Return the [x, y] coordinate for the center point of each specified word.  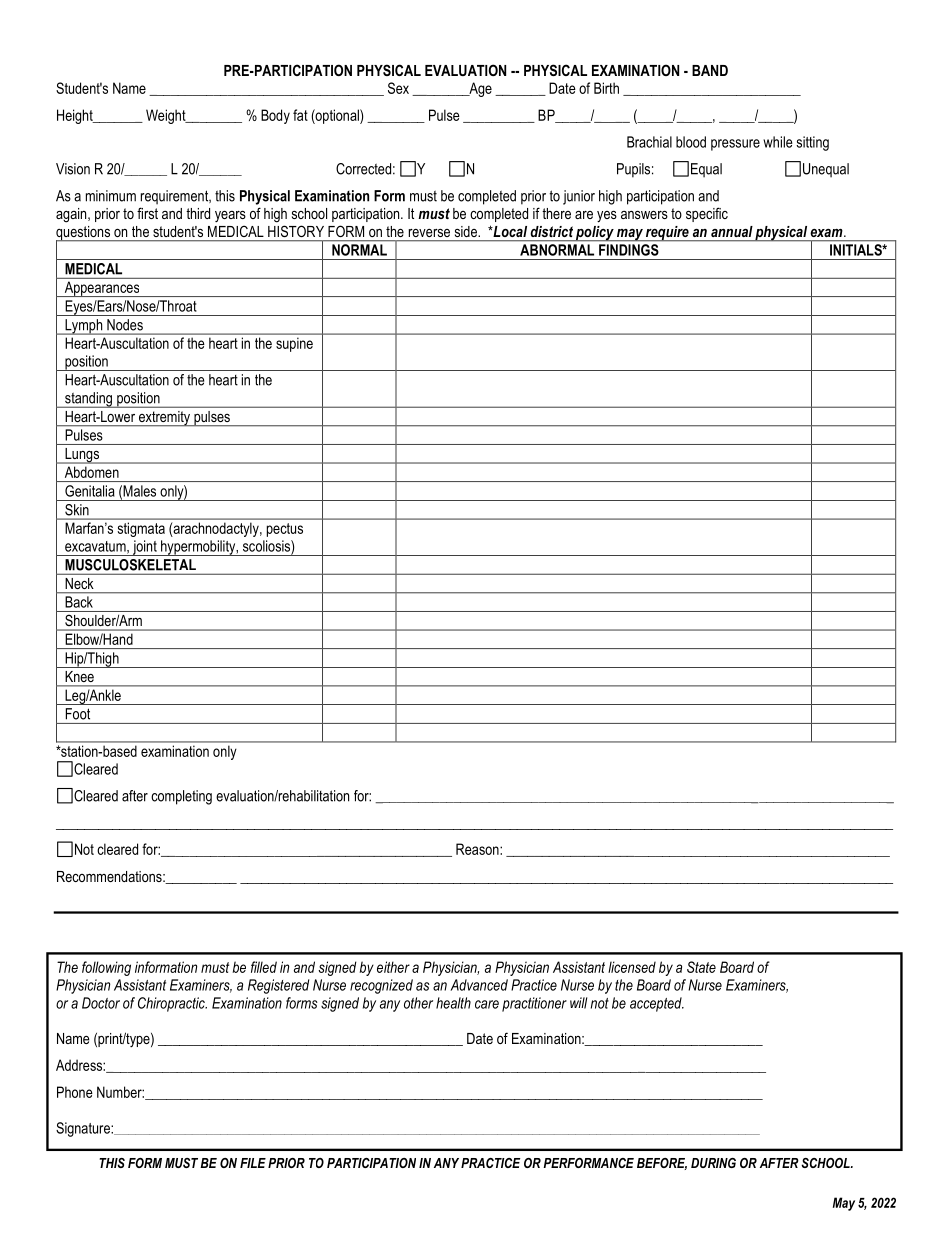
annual [732, 231]
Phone [75, 1092]
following [106, 968]
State [701, 967]
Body [275, 116]
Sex [398, 88]
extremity [164, 418]
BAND [710, 70]
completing [181, 797]
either [393, 967]
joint [144, 548]
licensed [632, 967]
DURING [713, 1163]
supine [294, 345]
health [453, 1003]
